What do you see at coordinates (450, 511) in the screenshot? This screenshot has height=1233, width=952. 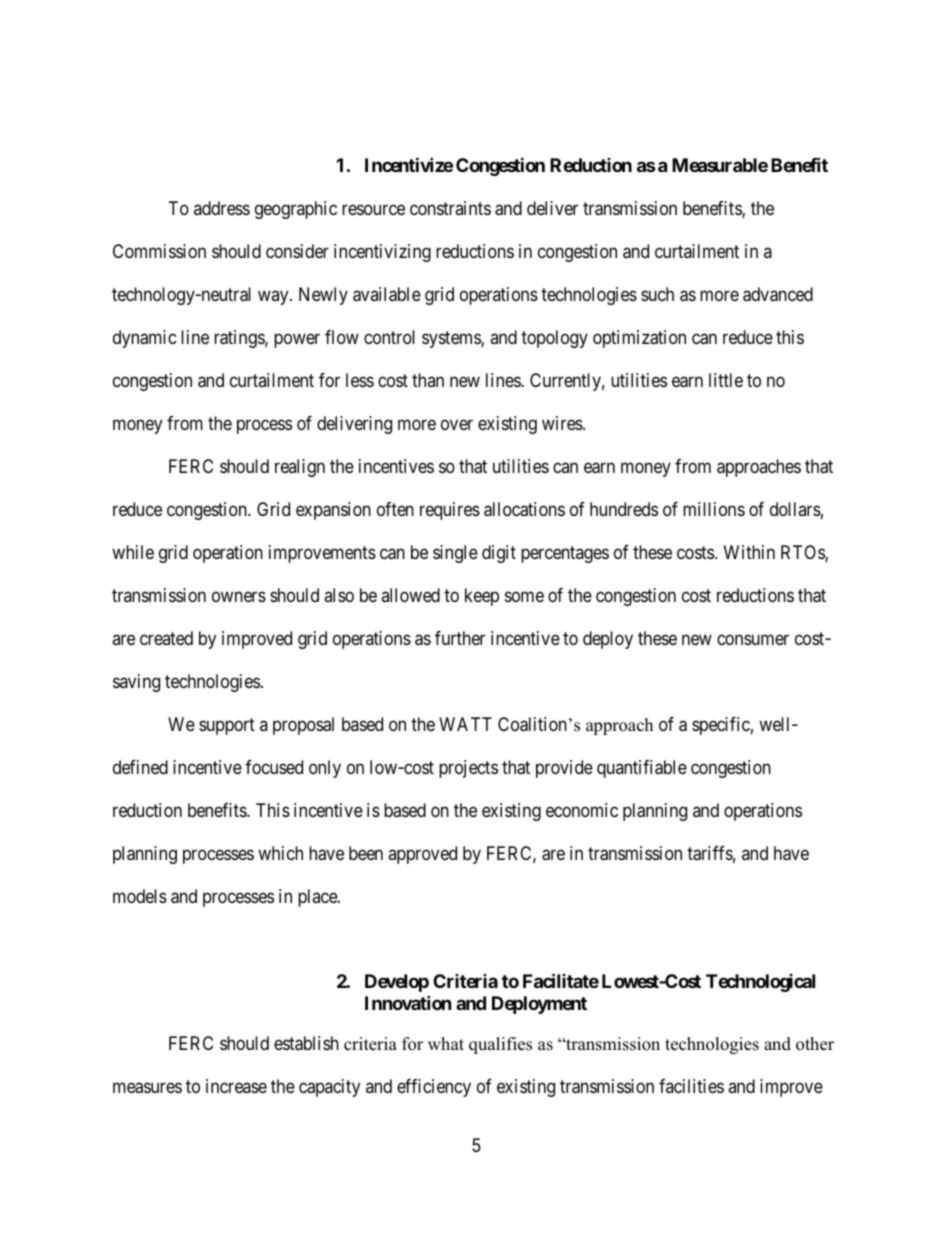 I see `requires` at bounding box center [450, 511].
